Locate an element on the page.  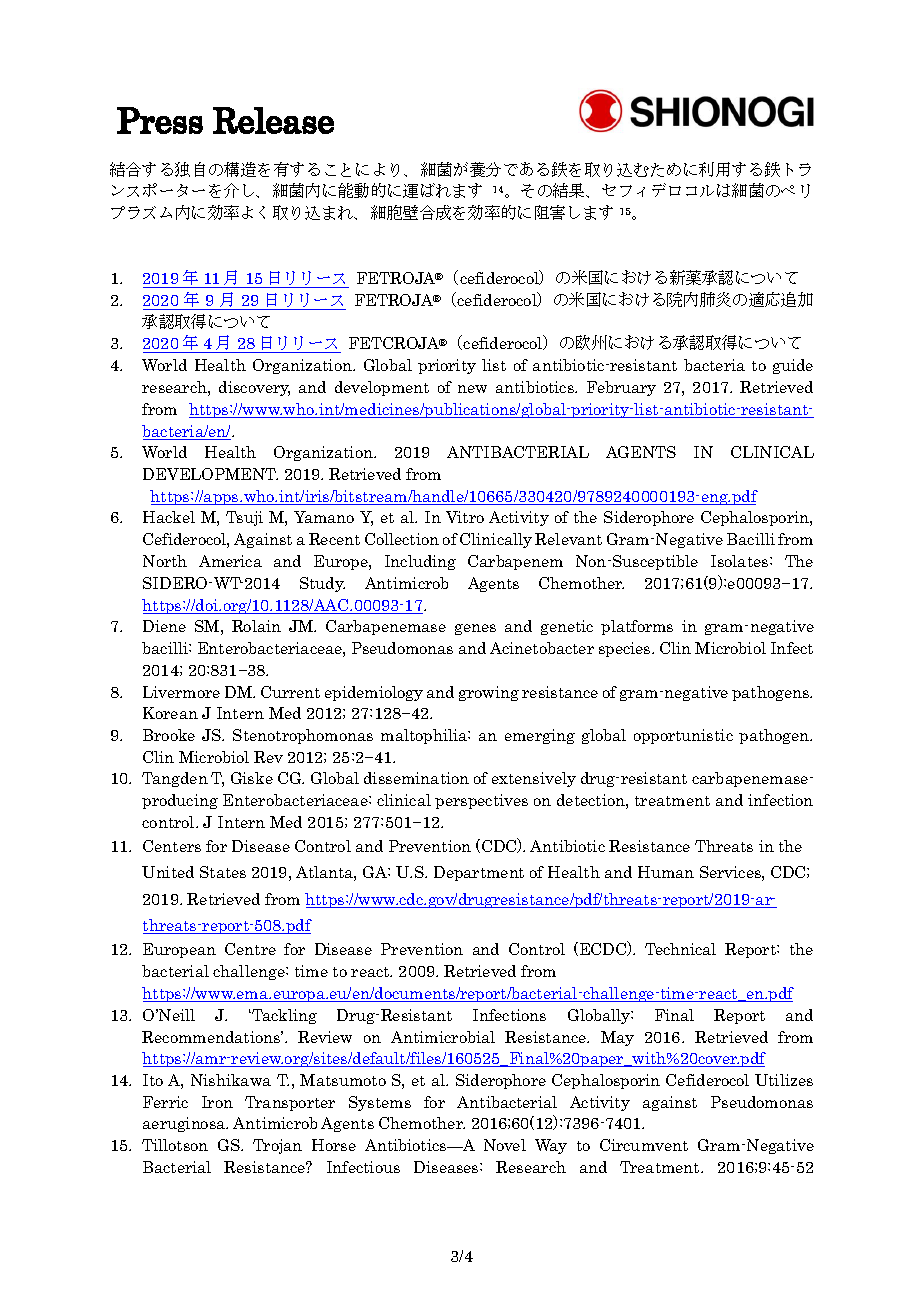
new is located at coordinates (472, 389).
